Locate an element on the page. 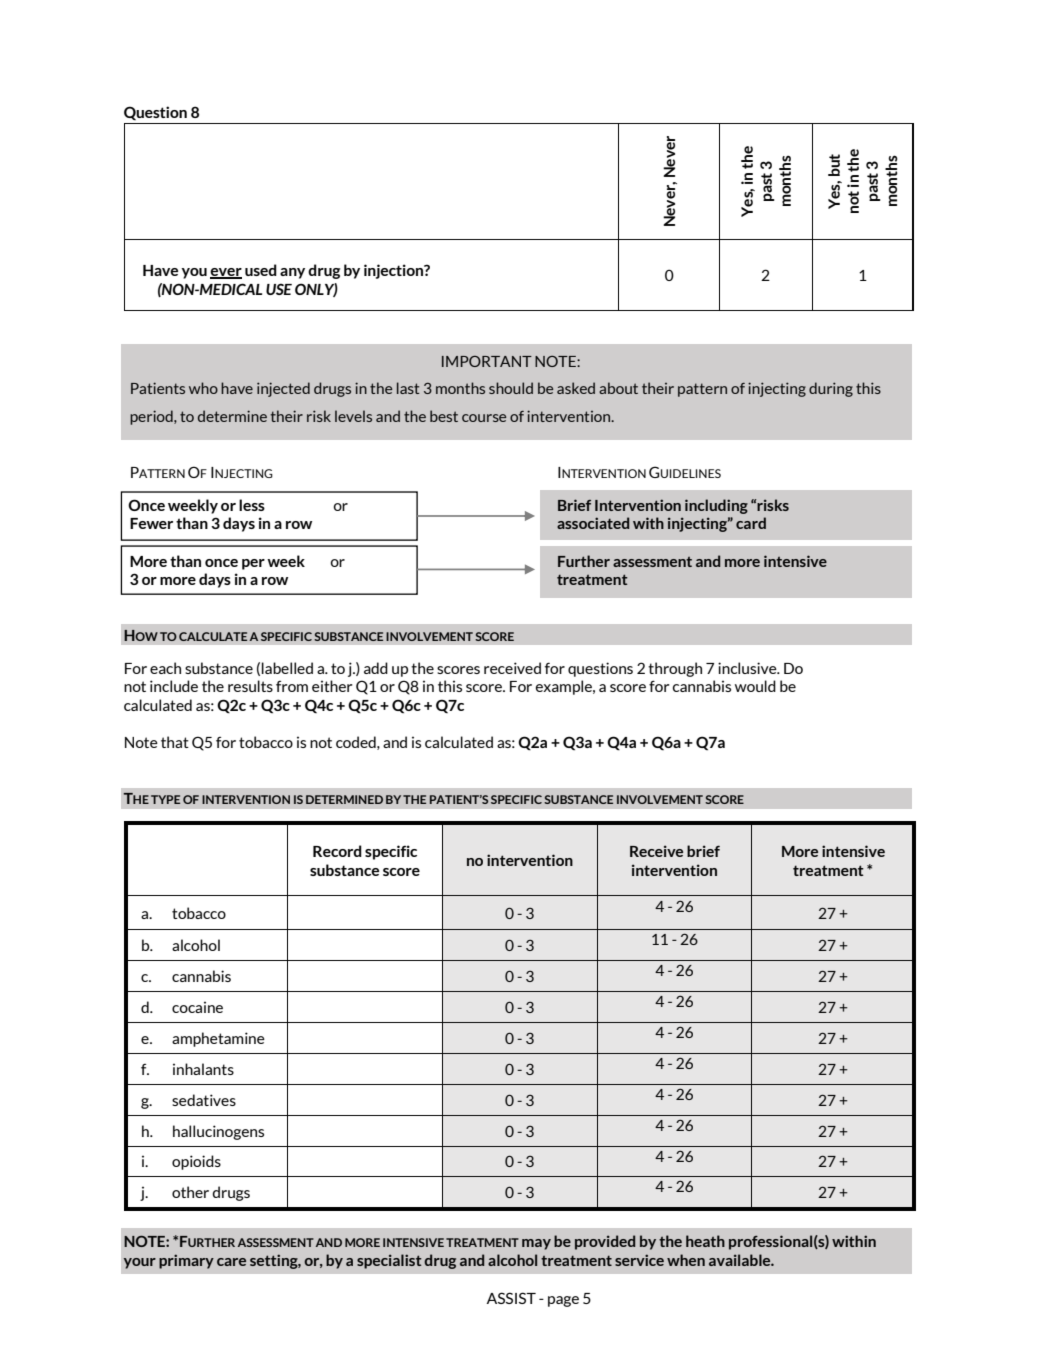 The image size is (1052, 1361). during is located at coordinates (831, 389).
